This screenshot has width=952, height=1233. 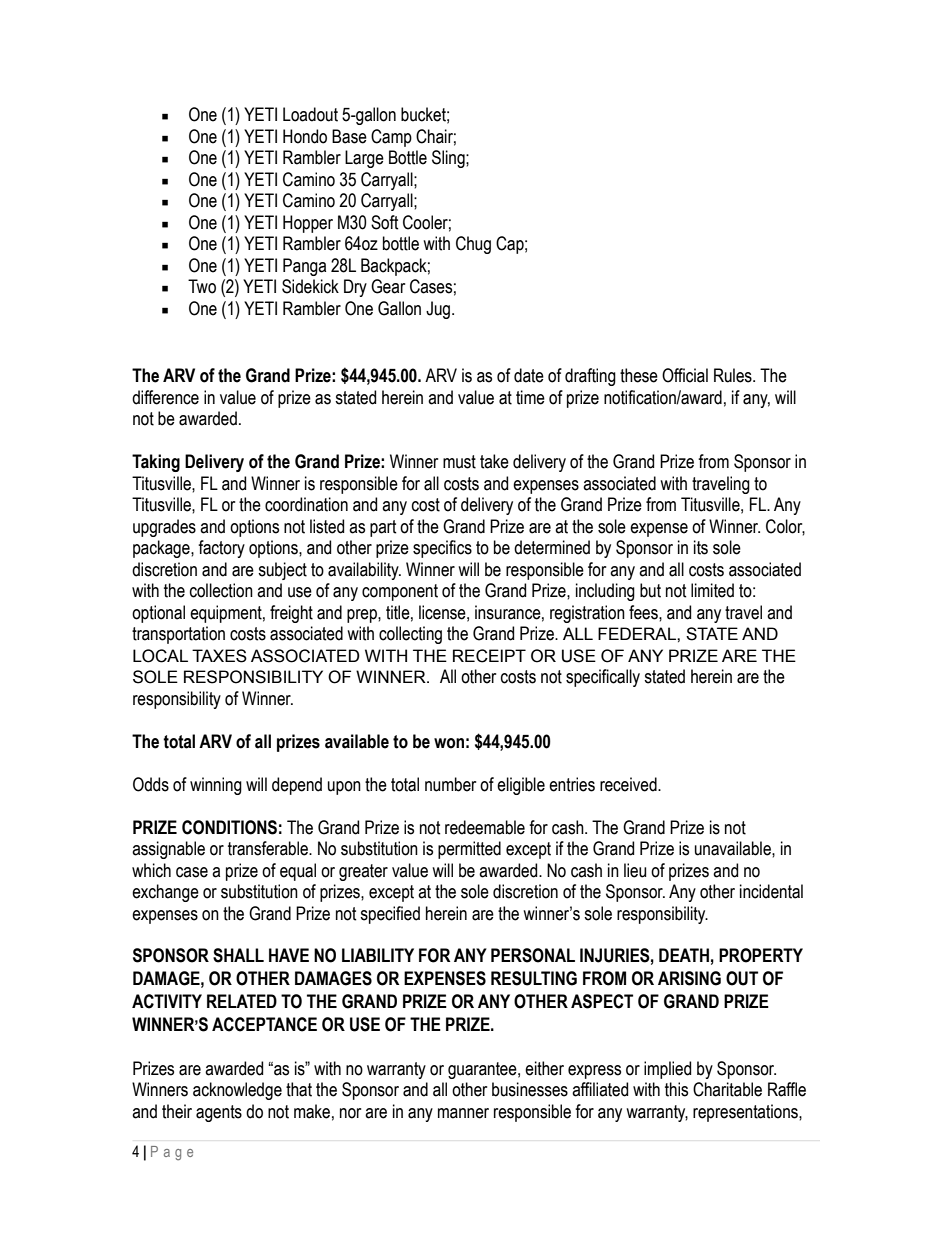 What do you see at coordinates (712, 590) in the screenshot?
I see `limited` at bounding box center [712, 590].
